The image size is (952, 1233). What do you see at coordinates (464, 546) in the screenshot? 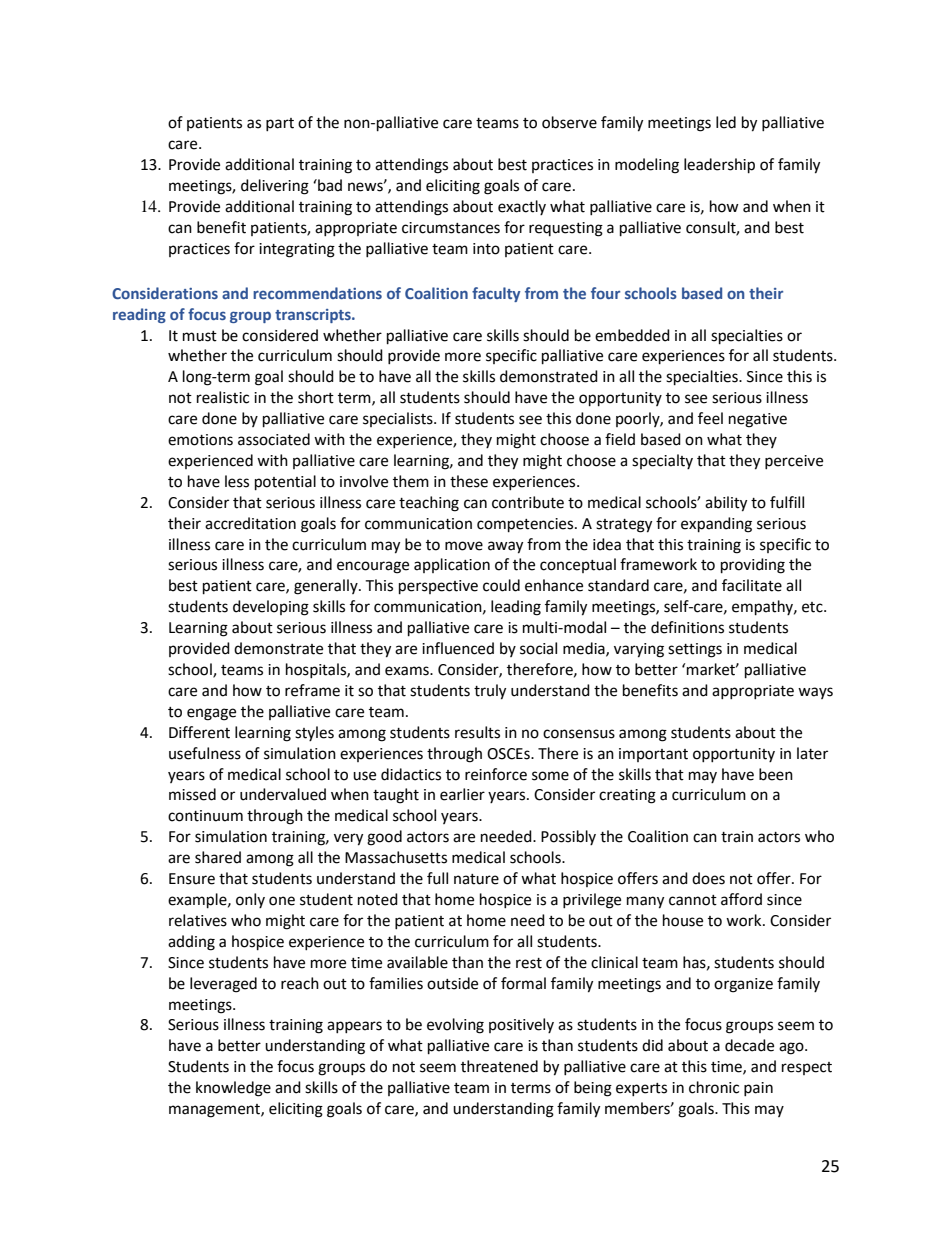
I see `move` at bounding box center [464, 546].
